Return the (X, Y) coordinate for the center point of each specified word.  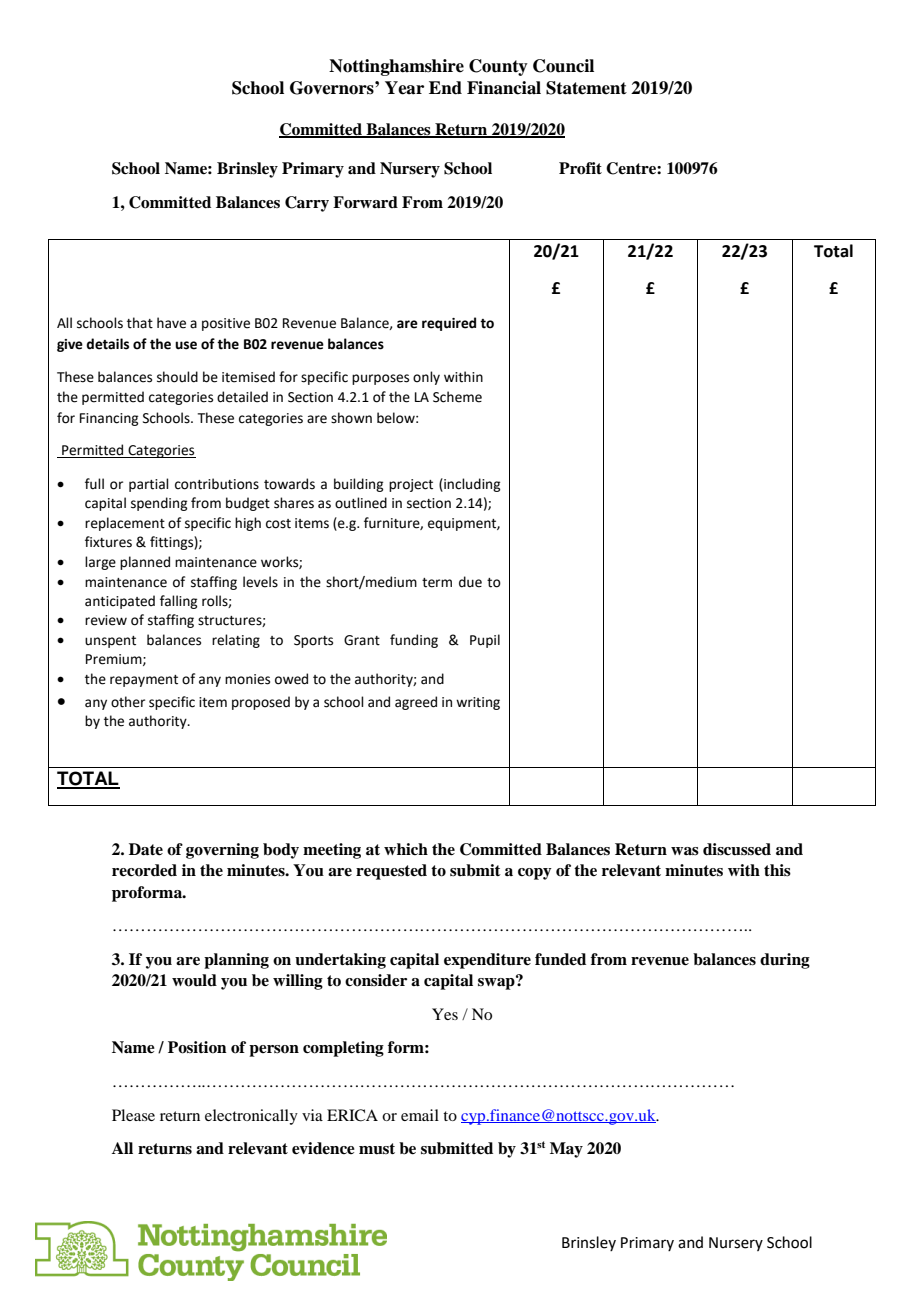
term (437, 583)
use (186, 345)
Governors (333, 88)
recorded (144, 870)
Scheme (457, 397)
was (685, 851)
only (426, 378)
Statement (586, 88)
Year (404, 88)
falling (178, 602)
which (406, 849)
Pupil (485, 641)
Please (133, 1115)
